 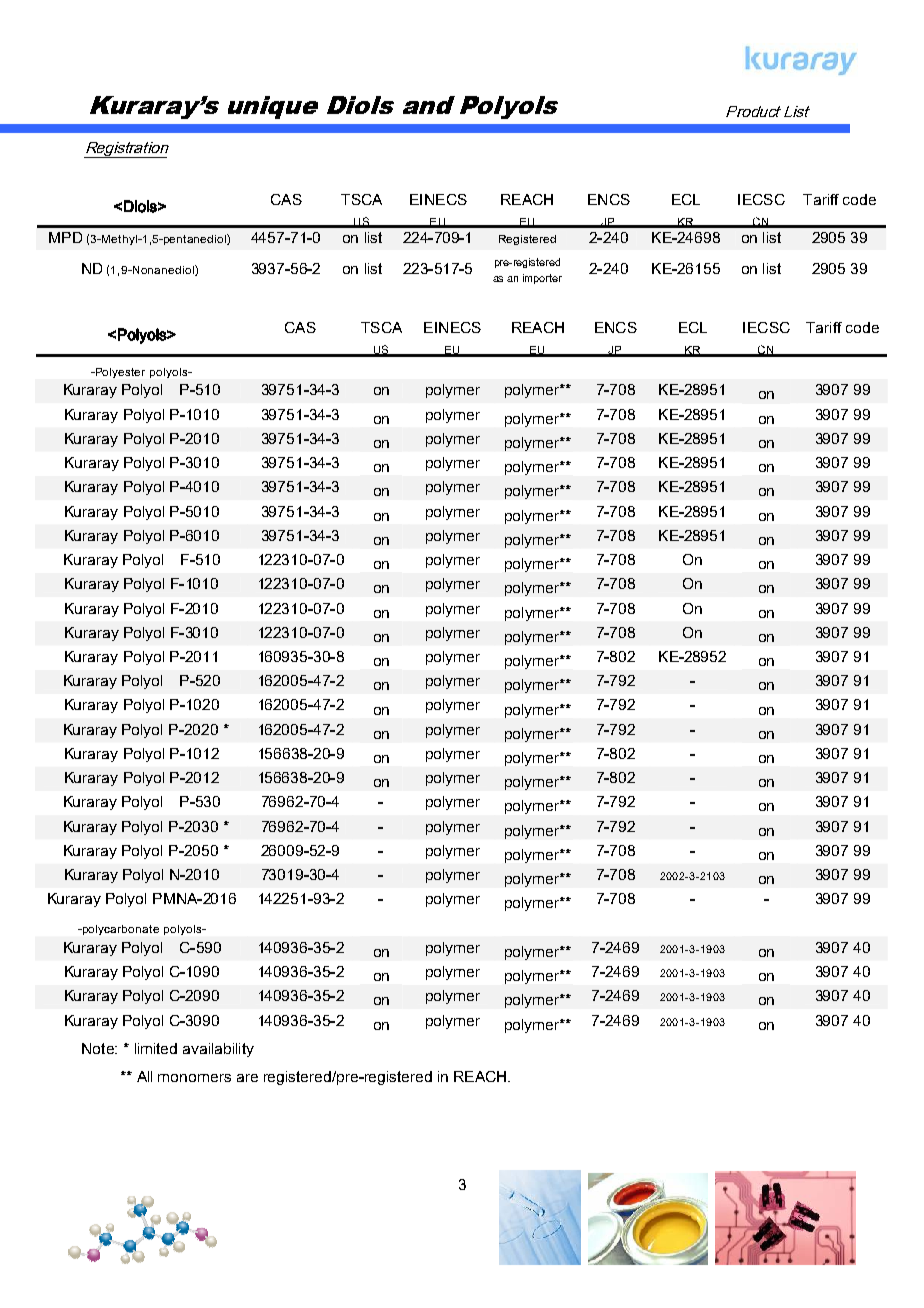 I want to click on importer, so click(x=542, y=279).
